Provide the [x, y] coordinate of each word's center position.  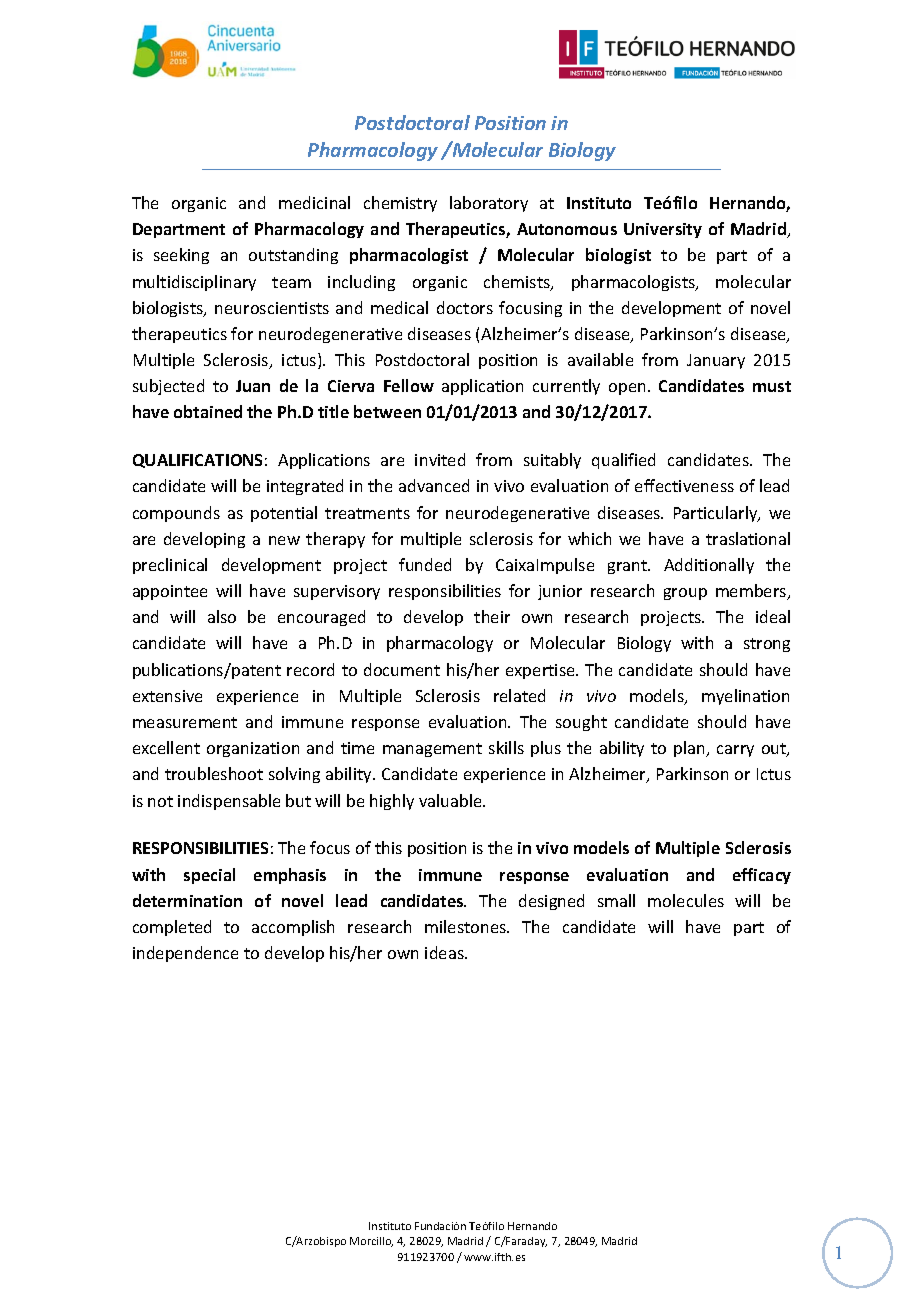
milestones [467, 926]
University [663, 230]
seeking [181, 256]
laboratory [489, 204]
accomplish [293, 928]
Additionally [709, 566]
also [222, 616]
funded [425, 564]
